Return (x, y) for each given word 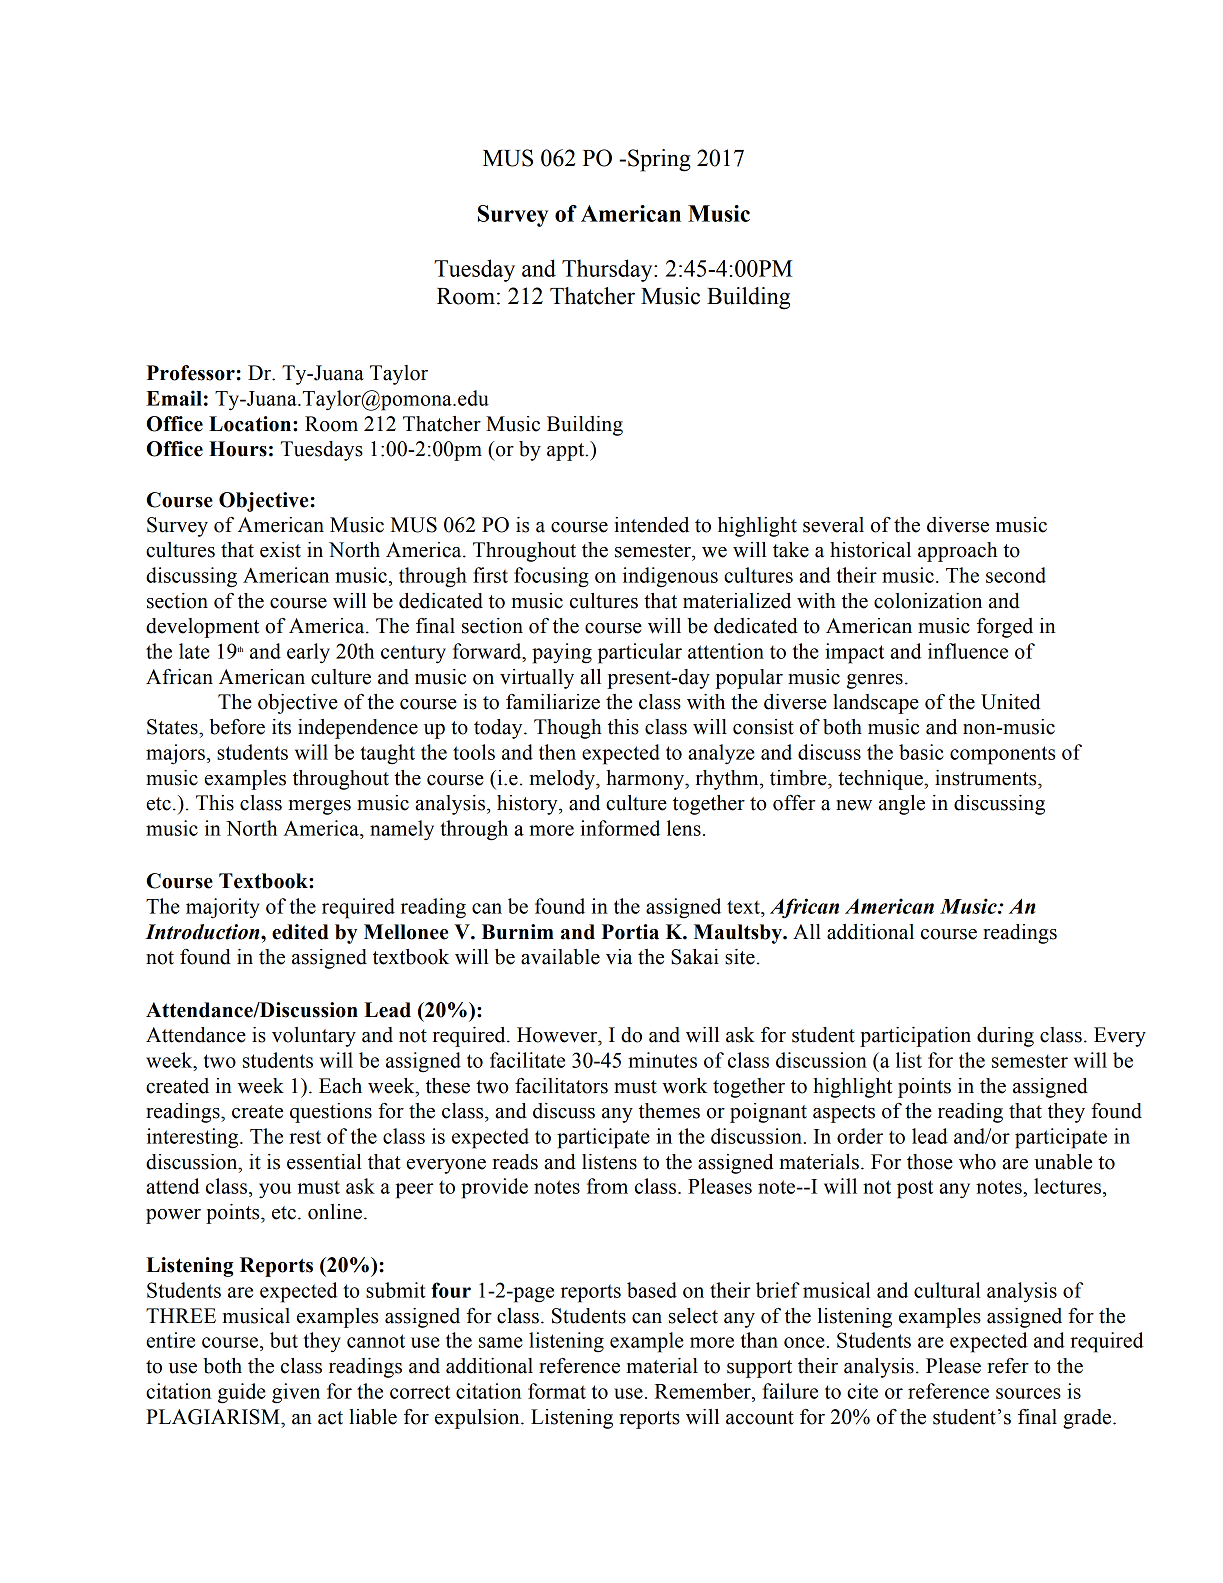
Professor (191, 373)
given (296, 1393)
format (557, 1391)
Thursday (608, 270)
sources (1028, 1393)
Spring (659, 160)
